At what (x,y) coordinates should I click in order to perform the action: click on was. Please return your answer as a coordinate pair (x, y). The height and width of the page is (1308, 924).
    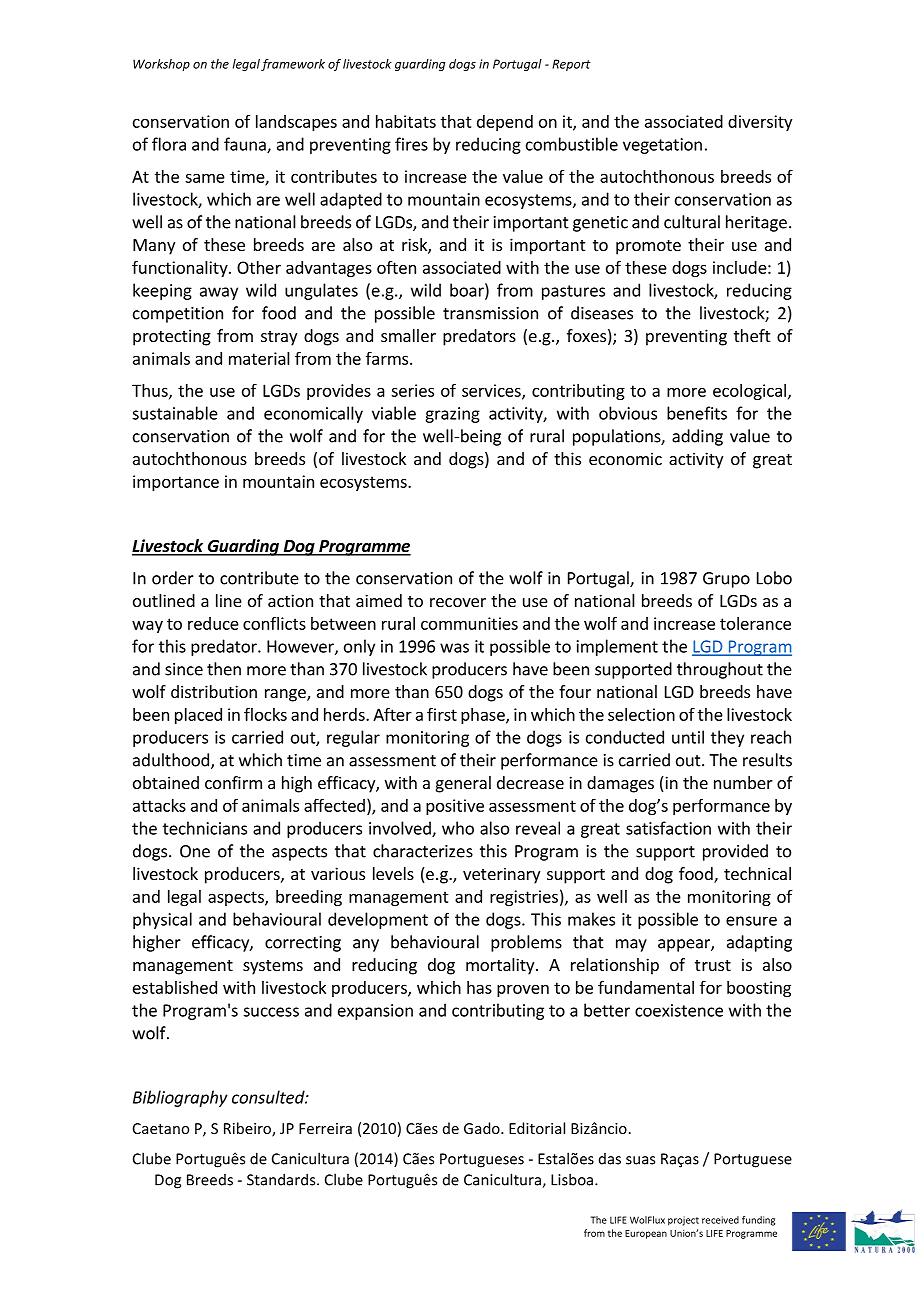
    Looking at the image, I should click on (454, 648).
